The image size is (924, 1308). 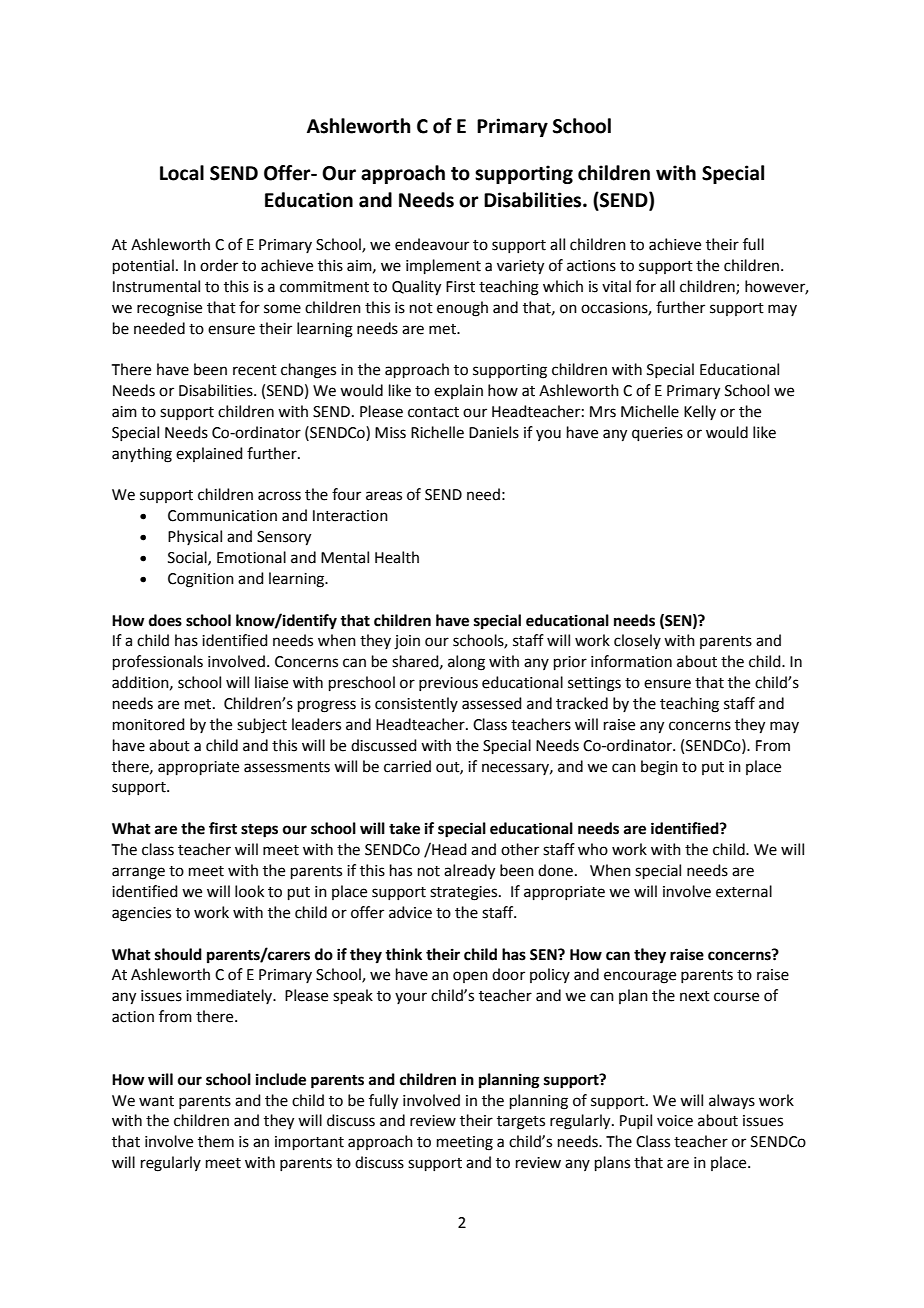 What do you see at coordinates (521, 1123) in the screenshot?
I see `targets` at bounding box center [521, 1123].
